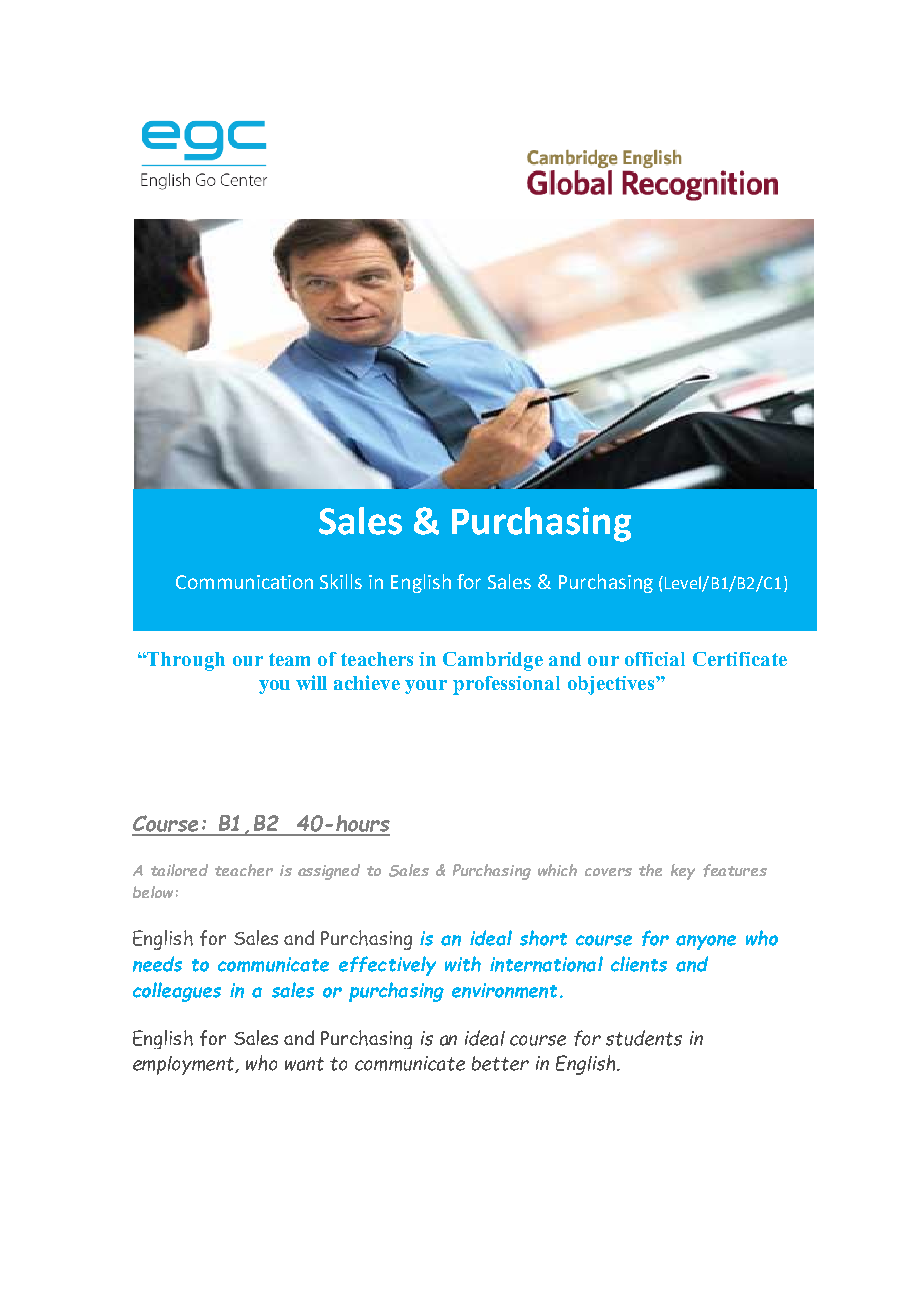  Describe the element at coordinates (341, 581) in the page. I see `Skills` at that location.
